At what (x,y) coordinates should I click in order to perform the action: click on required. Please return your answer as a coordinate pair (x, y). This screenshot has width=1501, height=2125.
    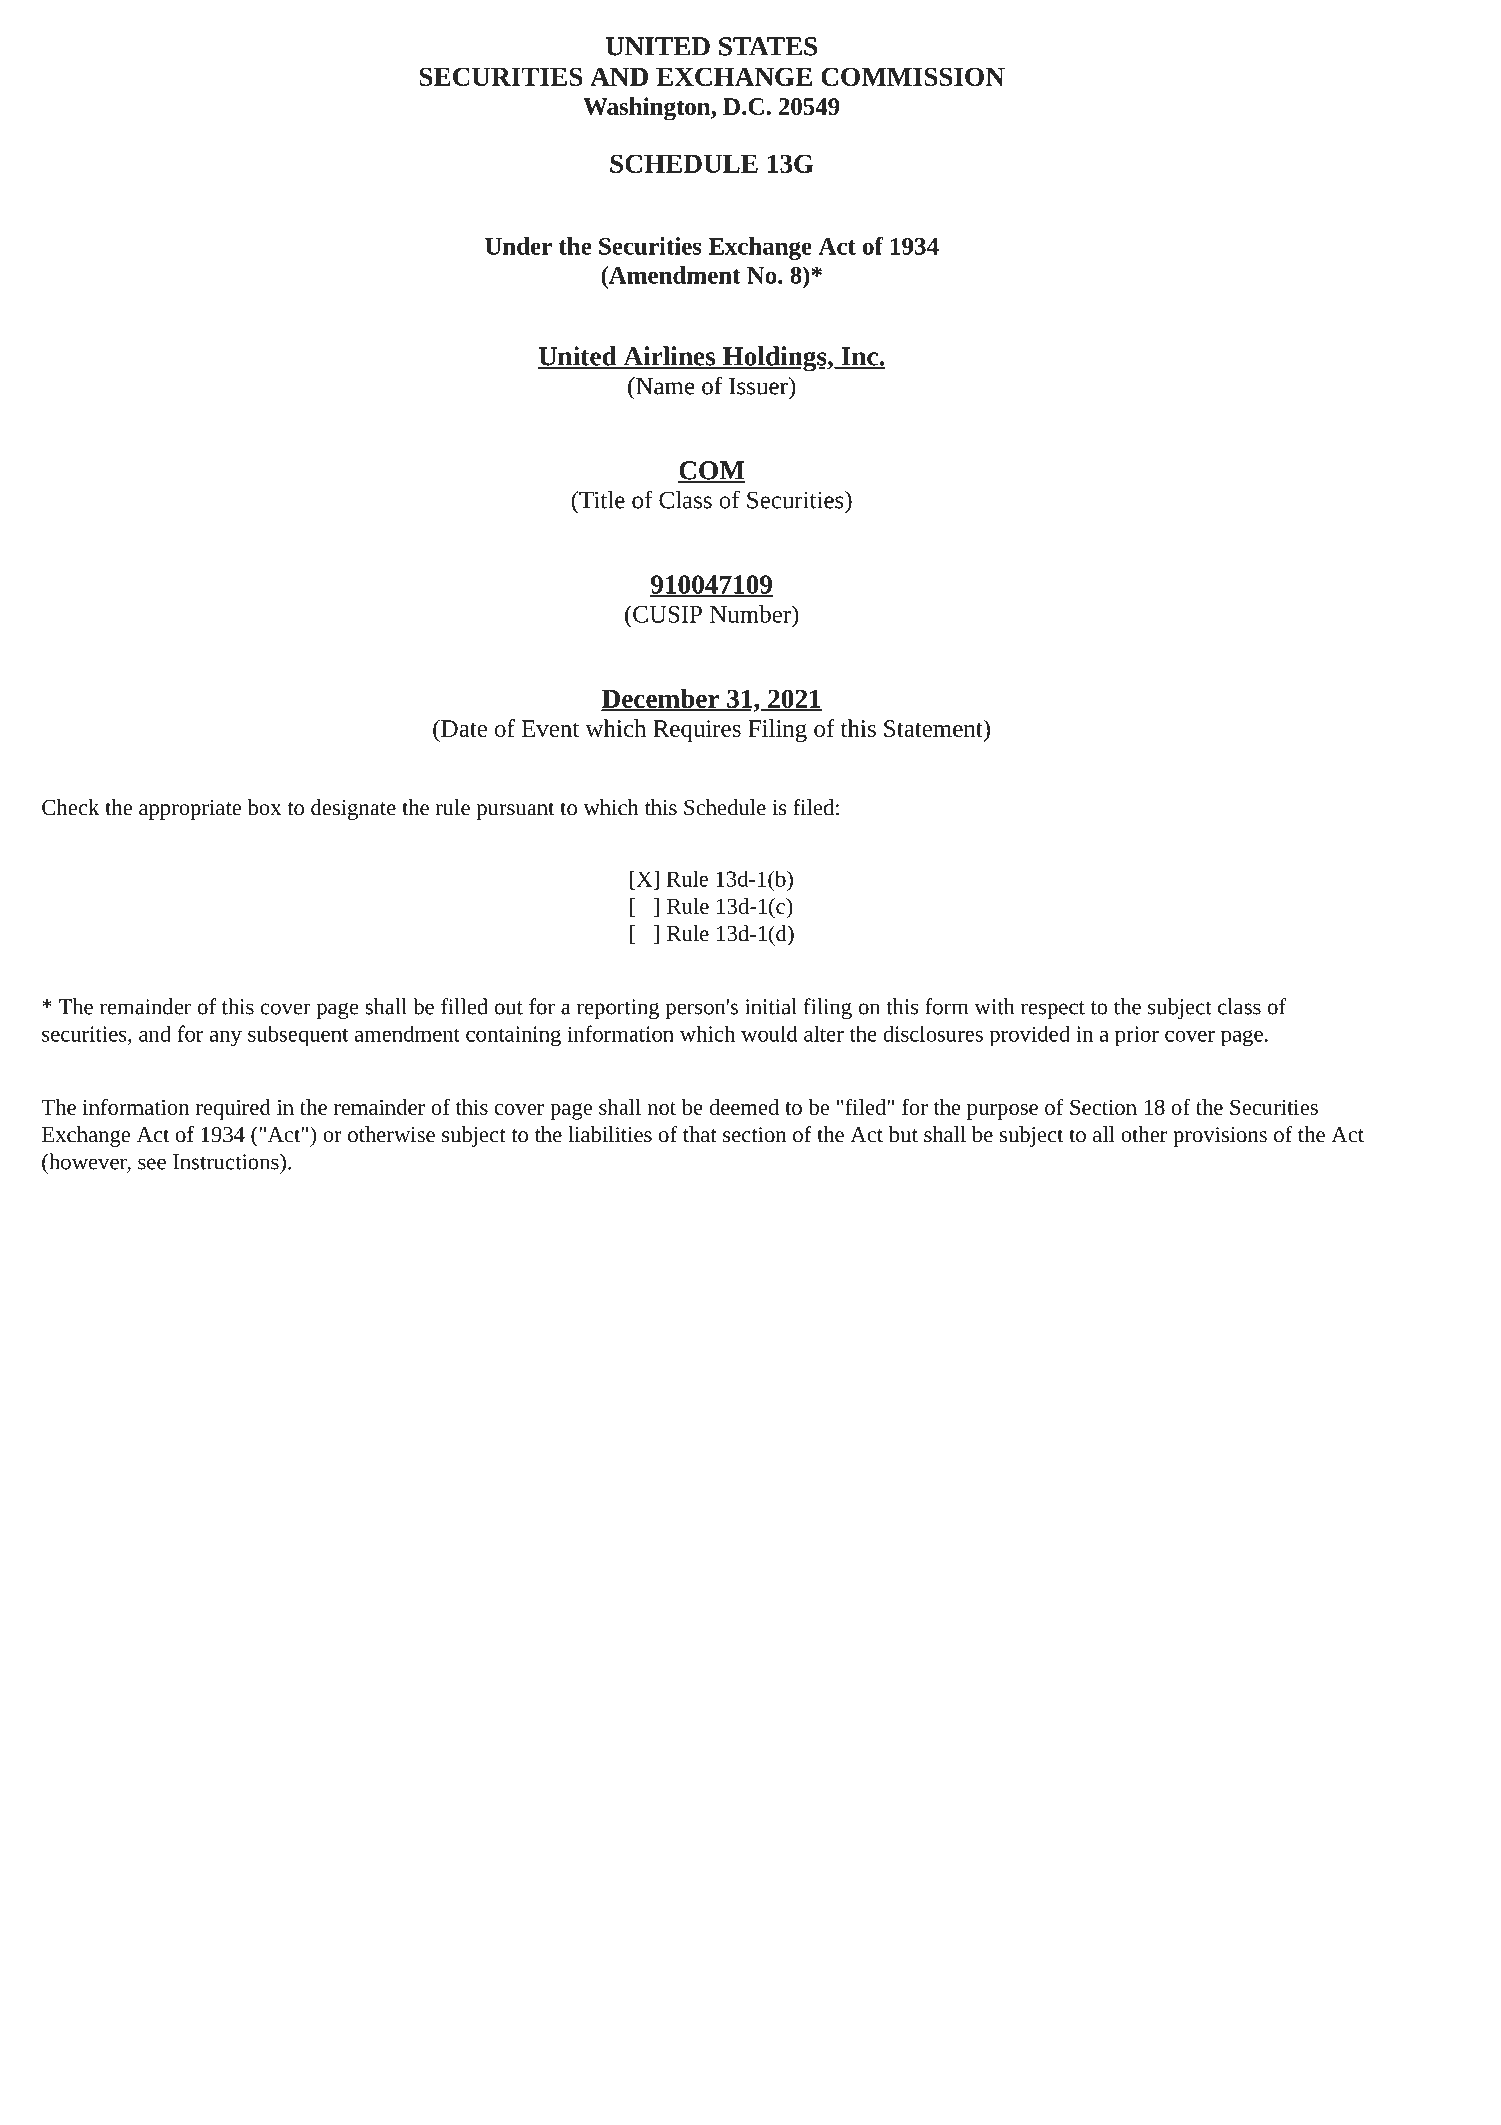
    Looking at the image, I should click on (233, 1109).
